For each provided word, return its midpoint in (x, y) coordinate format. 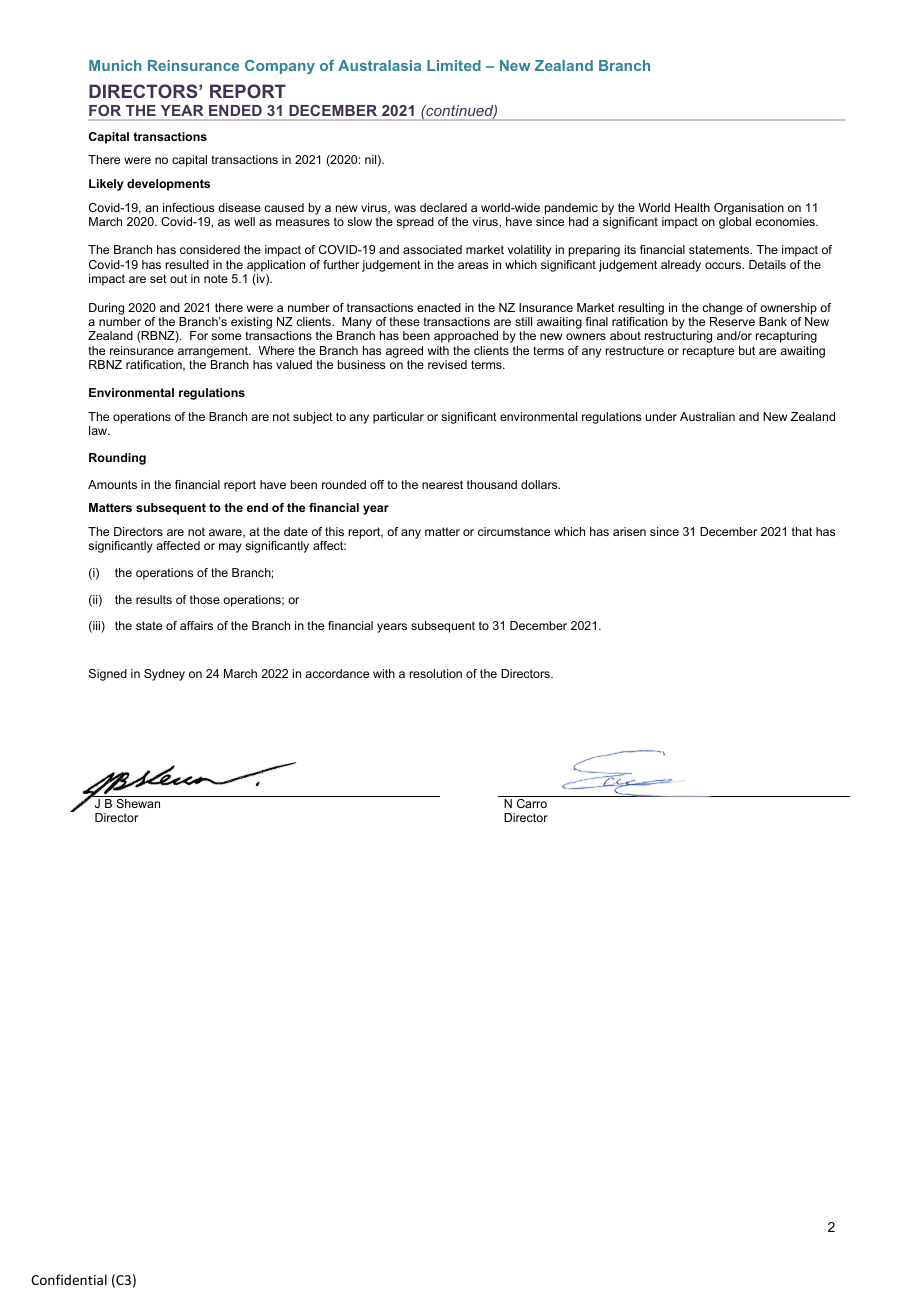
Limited (454, 65)
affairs (196, 625)
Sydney (164, 675)
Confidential (69, 1279)
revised (447, 364)
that (802, 531)
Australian (707, 416)
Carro (532, 803)
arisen (629, 531)
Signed (108, 675)
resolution (436, 673)
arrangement (214, 352)
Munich (115, 65)
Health (692, 207)
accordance (337, 673)
